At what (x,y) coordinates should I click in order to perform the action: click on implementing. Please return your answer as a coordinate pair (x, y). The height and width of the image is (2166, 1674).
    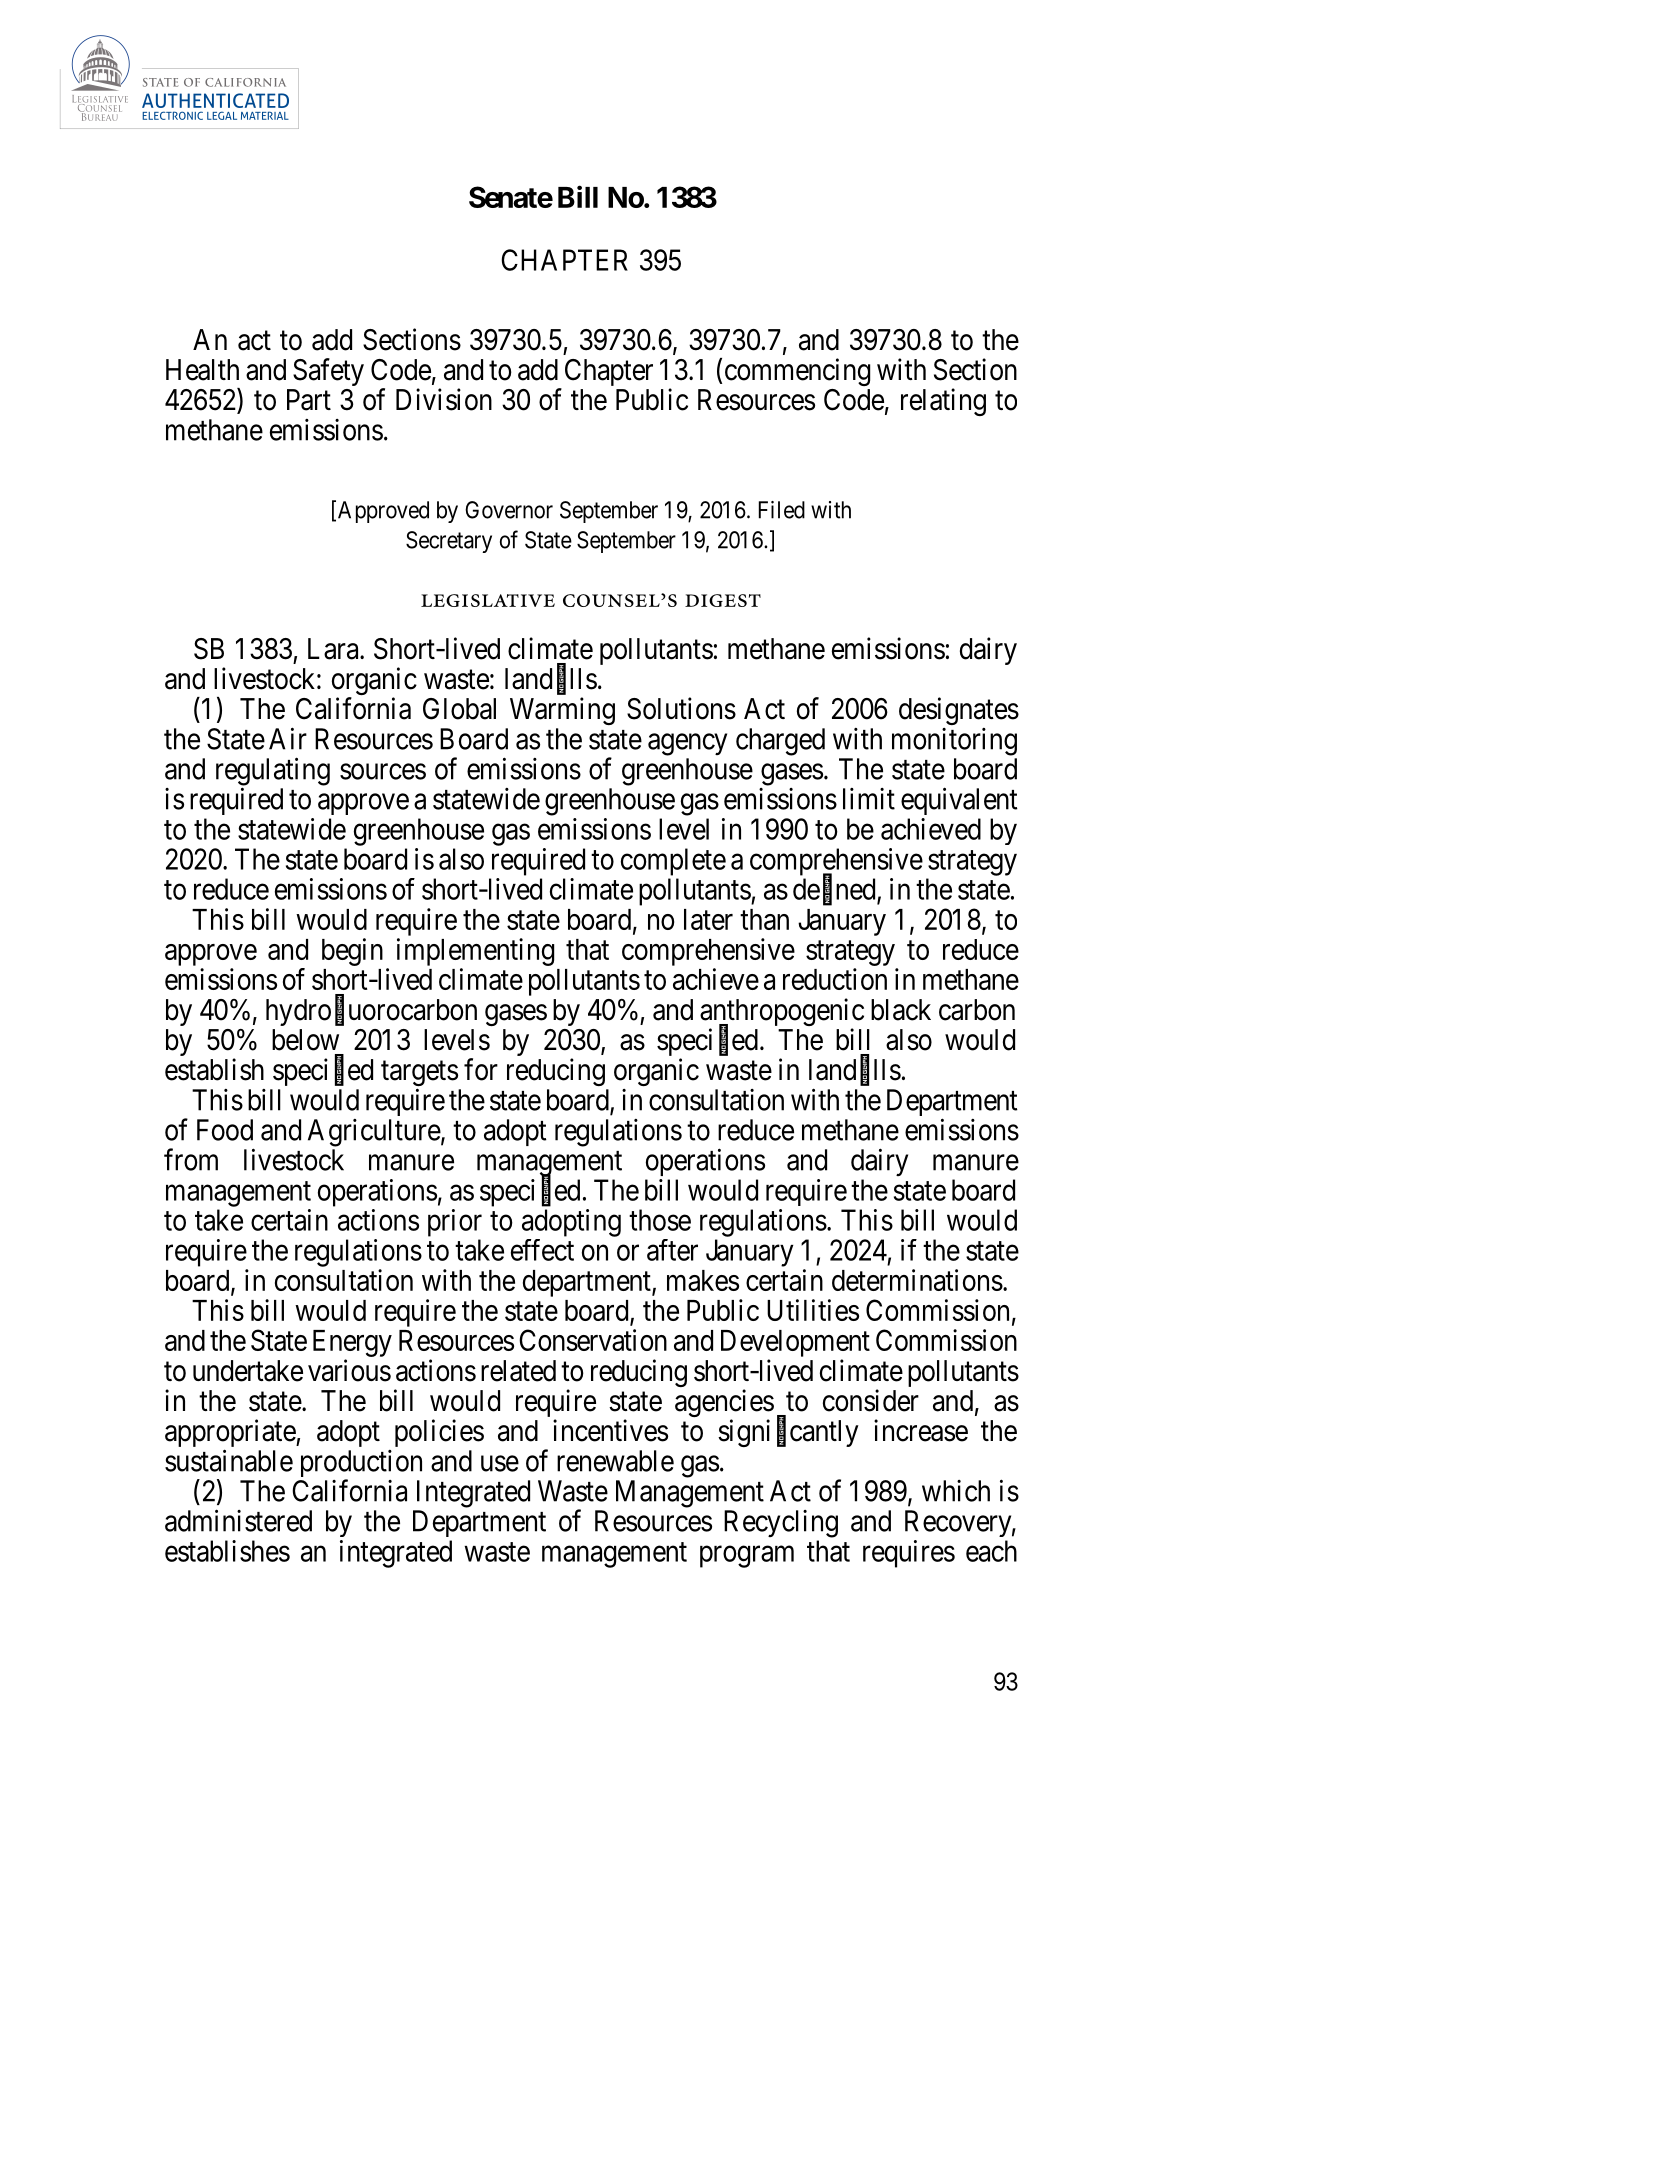
    Looking at the image, I should click on (475, 952).
